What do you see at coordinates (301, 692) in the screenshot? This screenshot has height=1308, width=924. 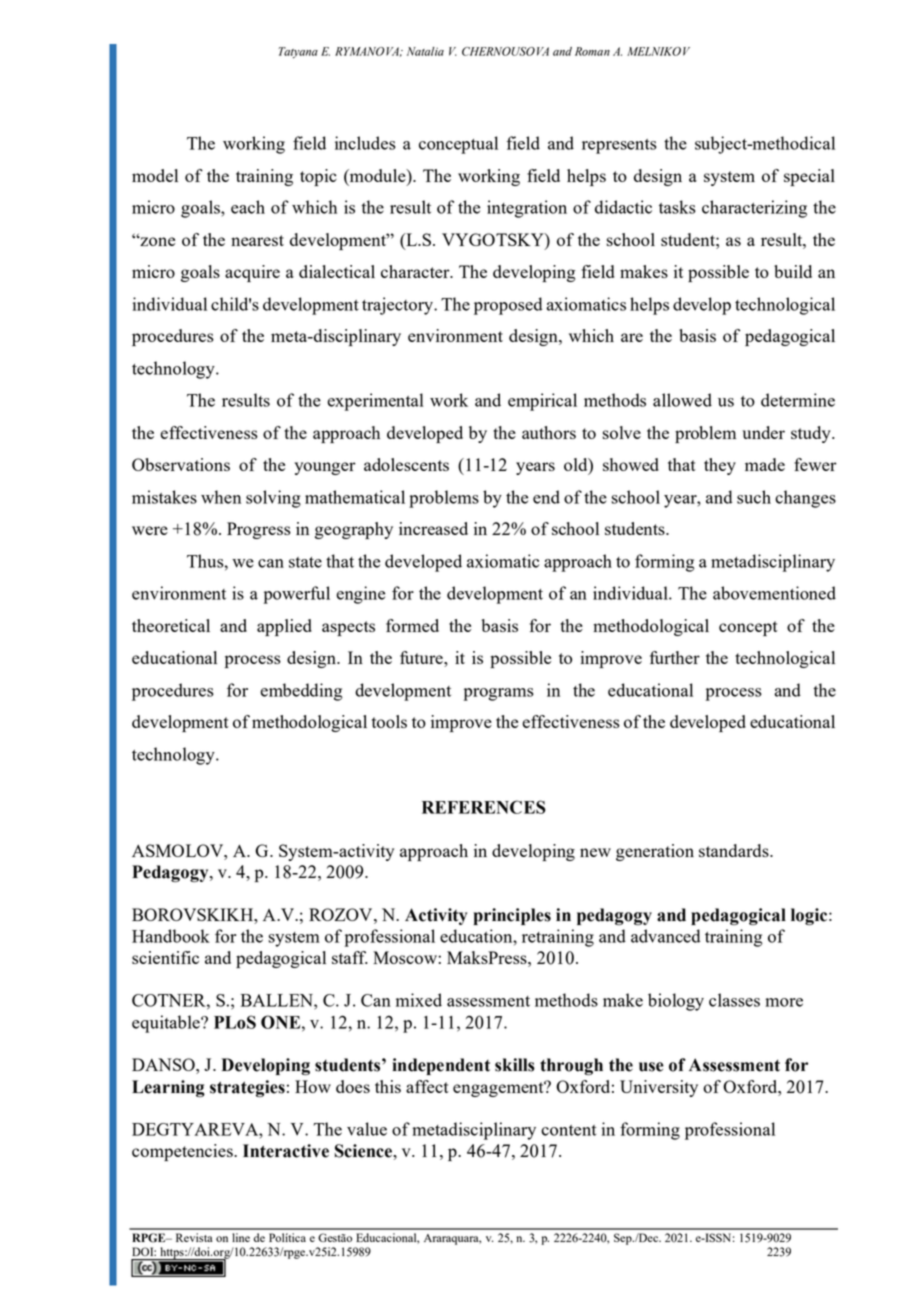 I see `embedding` at bounding box center [301, 692].
